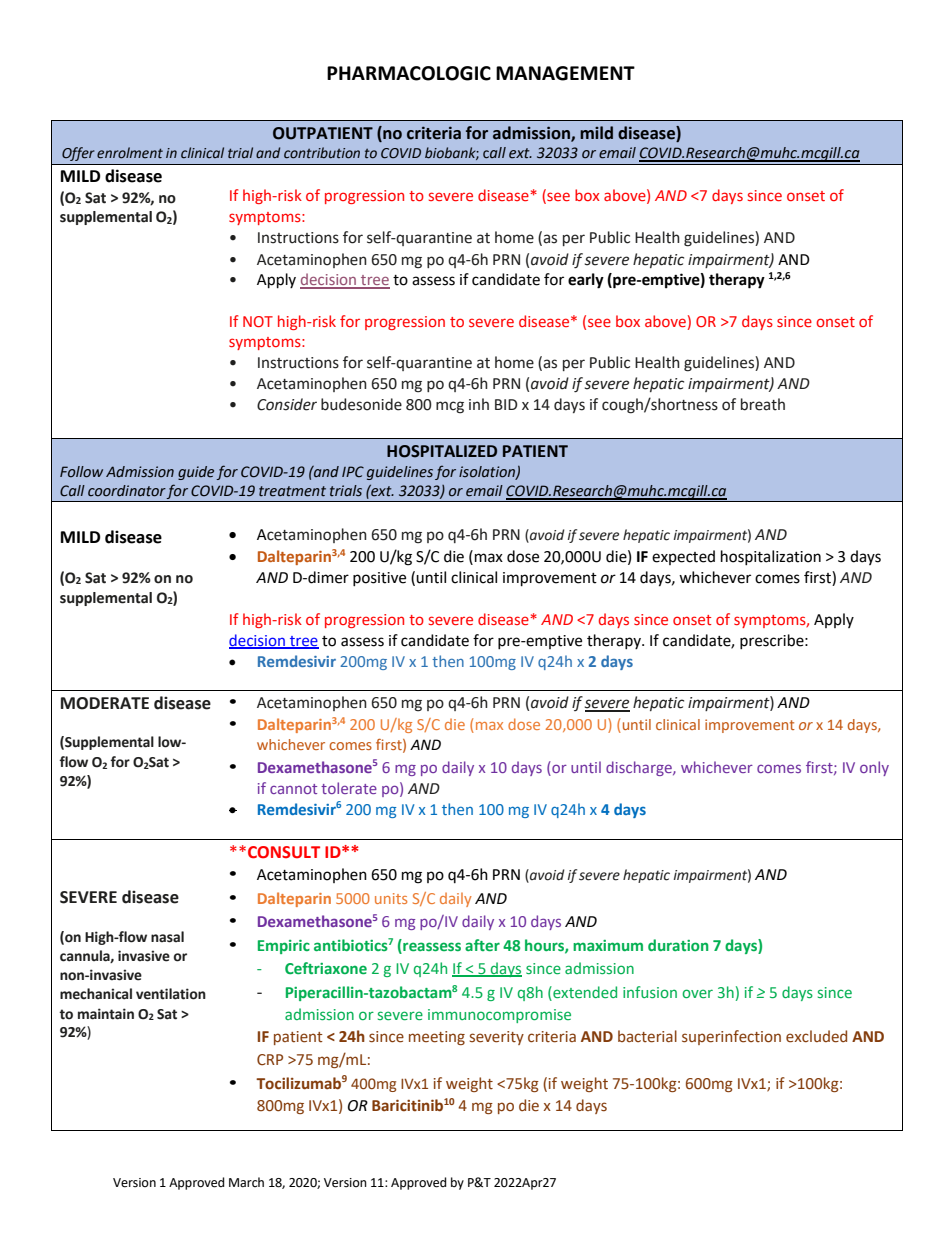 Image resolution: width=952 pixels, height=1233 pixels. I want to click on enrolment, so click(130, 153).
